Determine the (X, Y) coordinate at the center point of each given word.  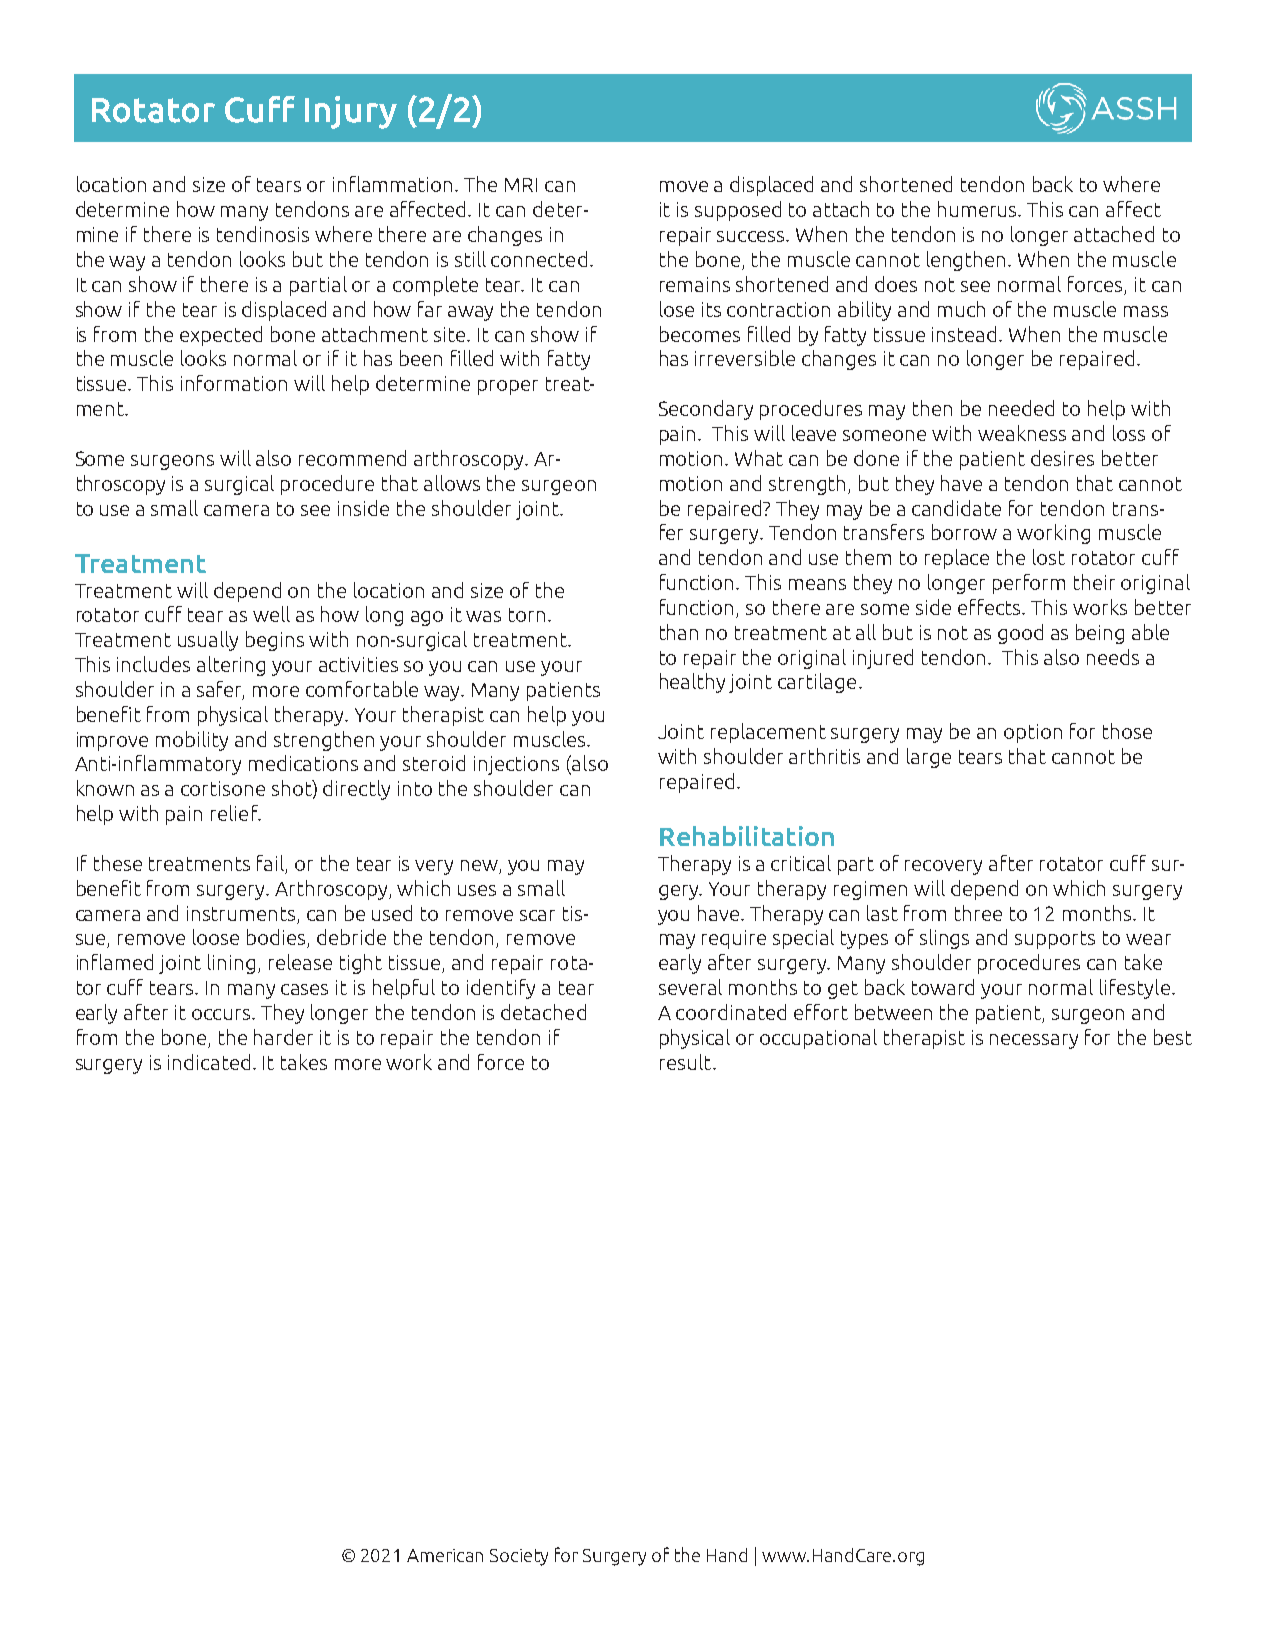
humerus (979, 209)
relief (235, 813)
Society (519, 1557)
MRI (521, 185)
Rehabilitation (747, 836)
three (978, 913)
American (445, 1555)
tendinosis (263, 234)
